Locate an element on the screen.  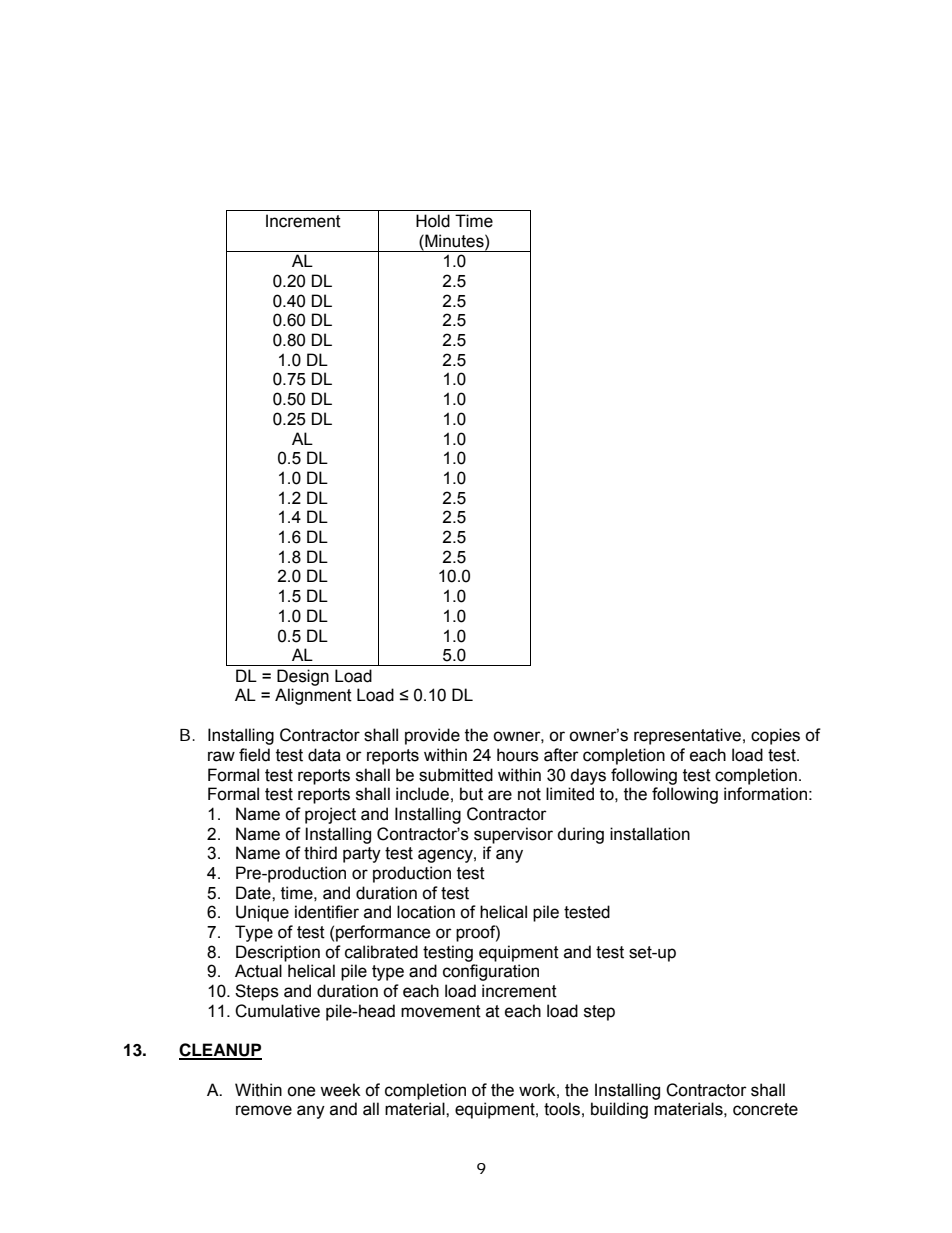
after is located at coordinates (561, 755).
